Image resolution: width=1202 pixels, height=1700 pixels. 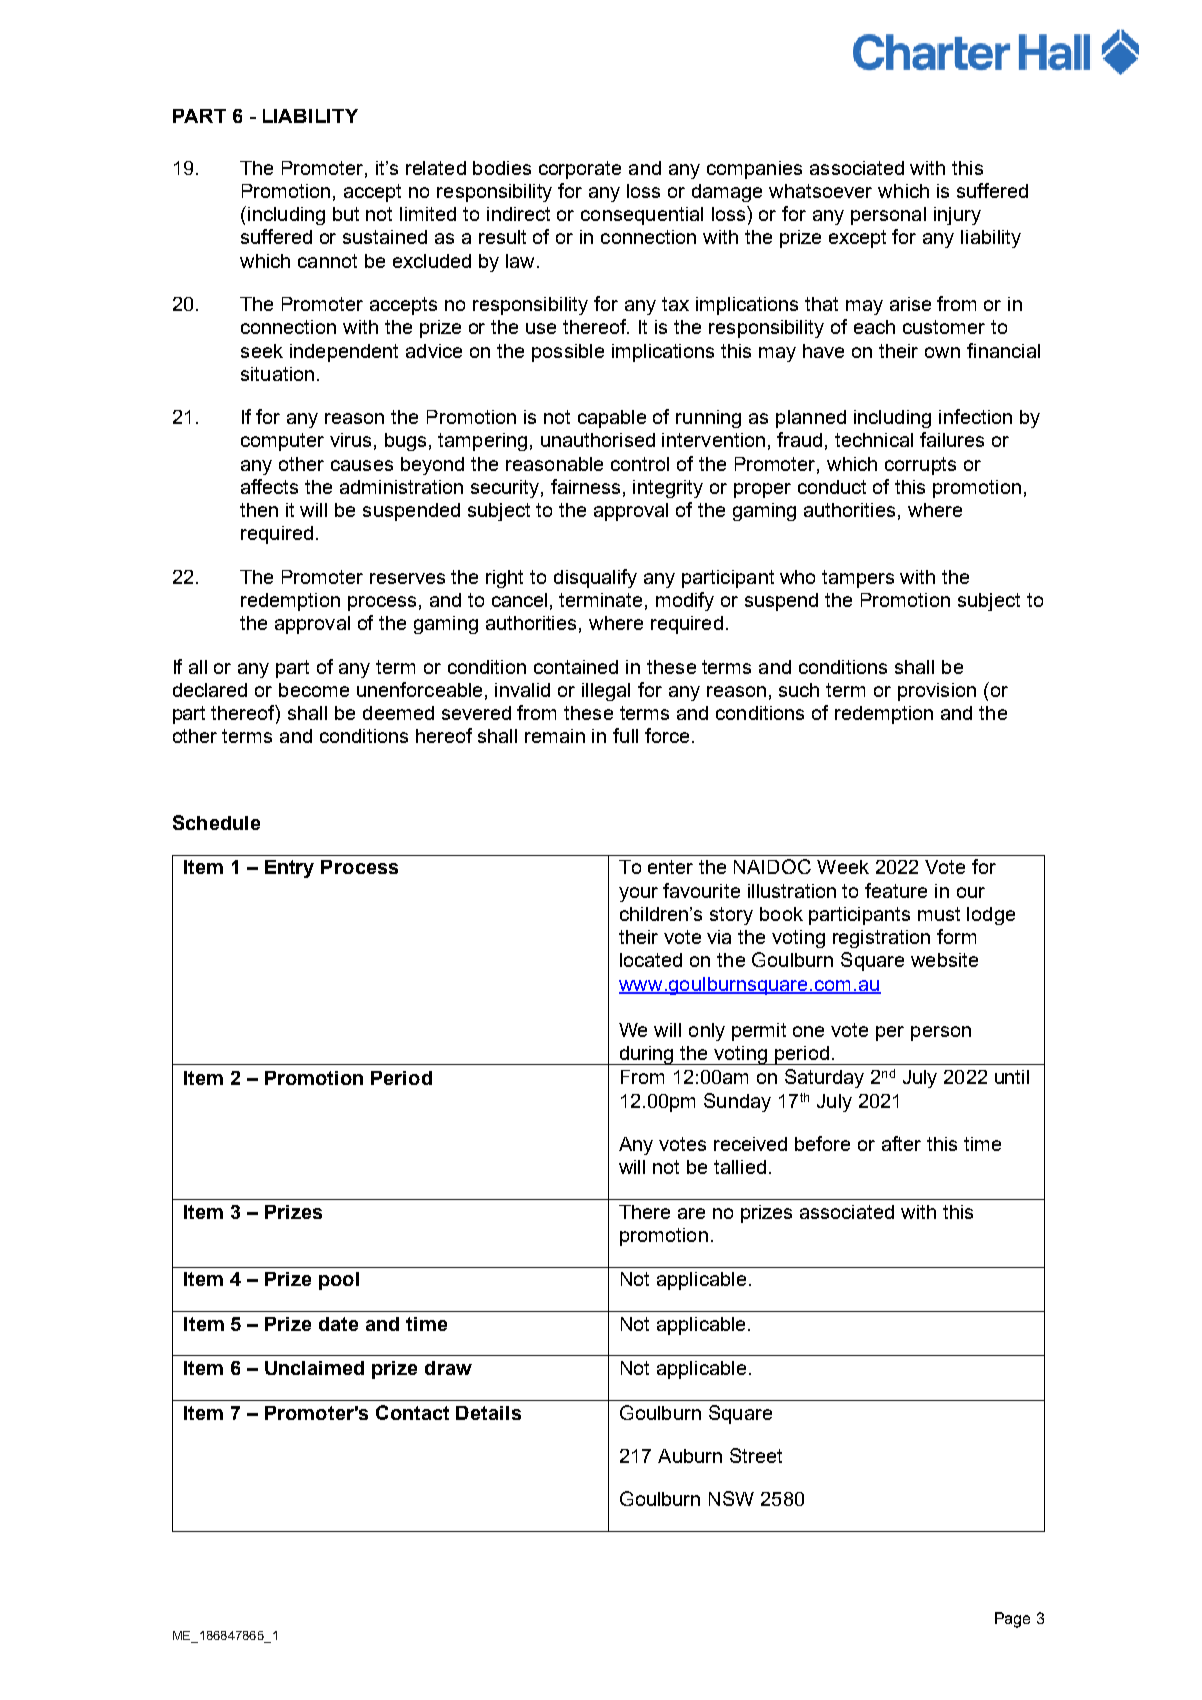 I want to click on your, so click(x=638, y=894).
